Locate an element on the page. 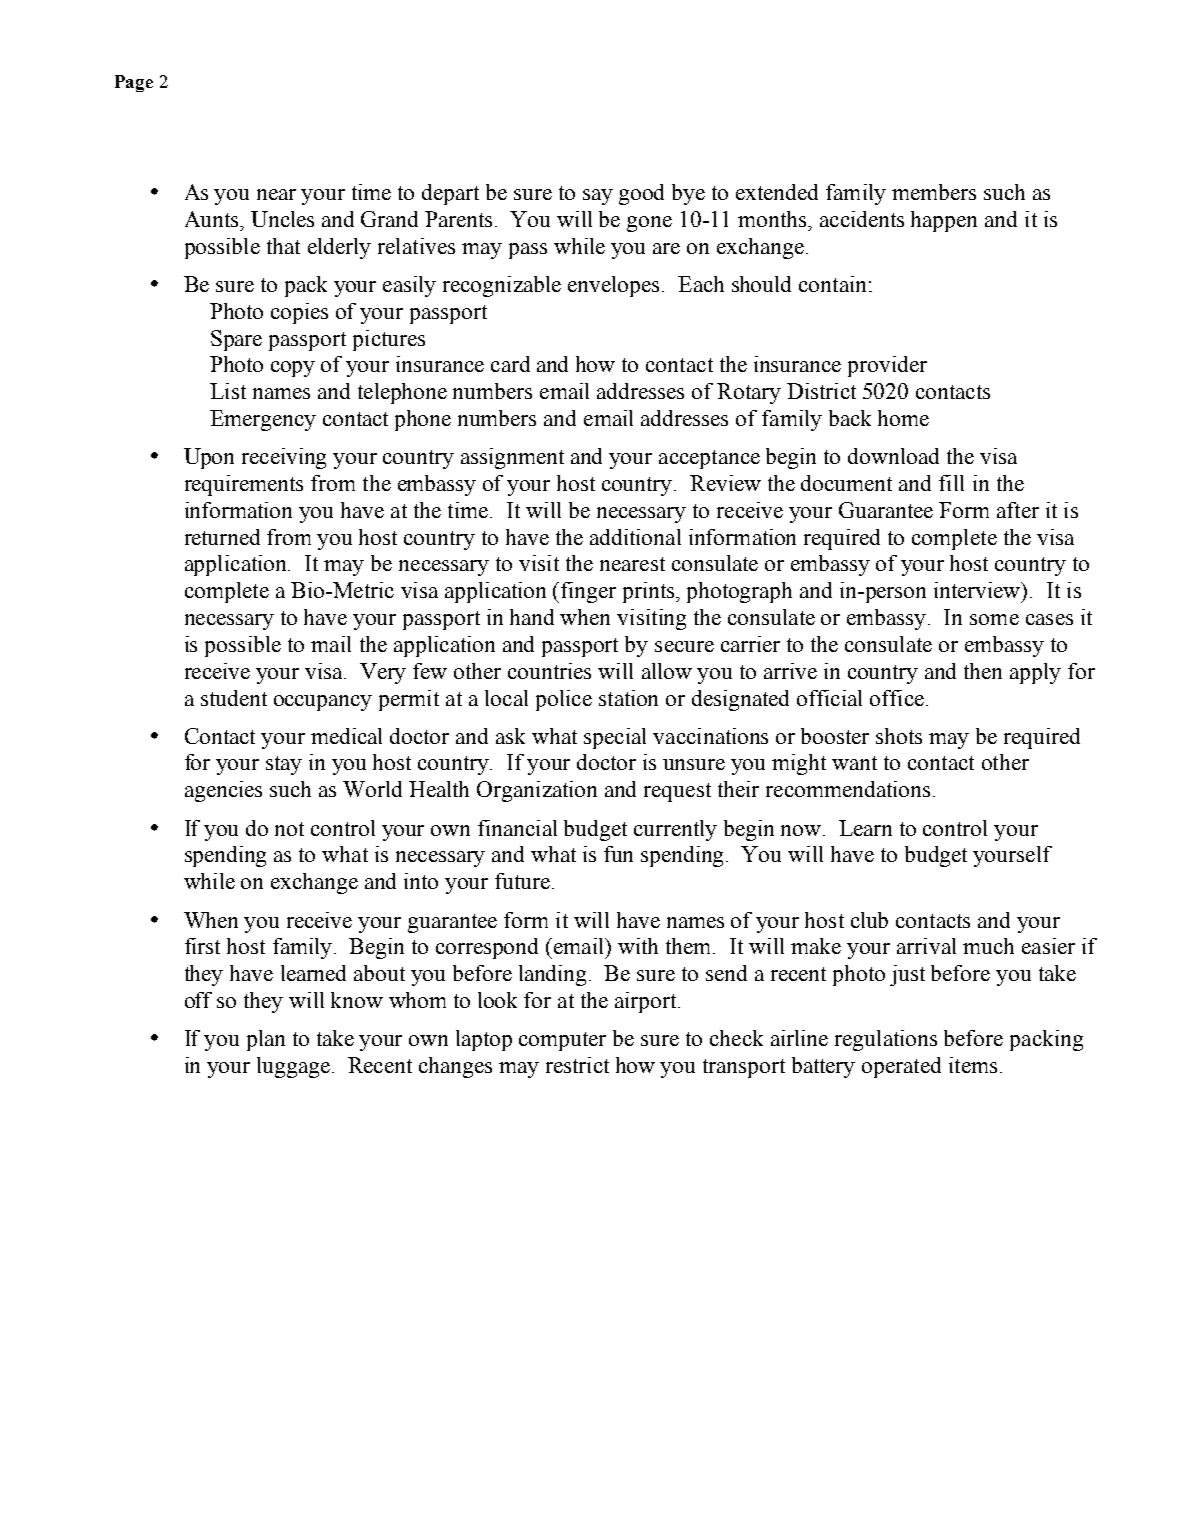 The width and height of the image is (1189, 1539). Page is located at coordinates (134, 83).
